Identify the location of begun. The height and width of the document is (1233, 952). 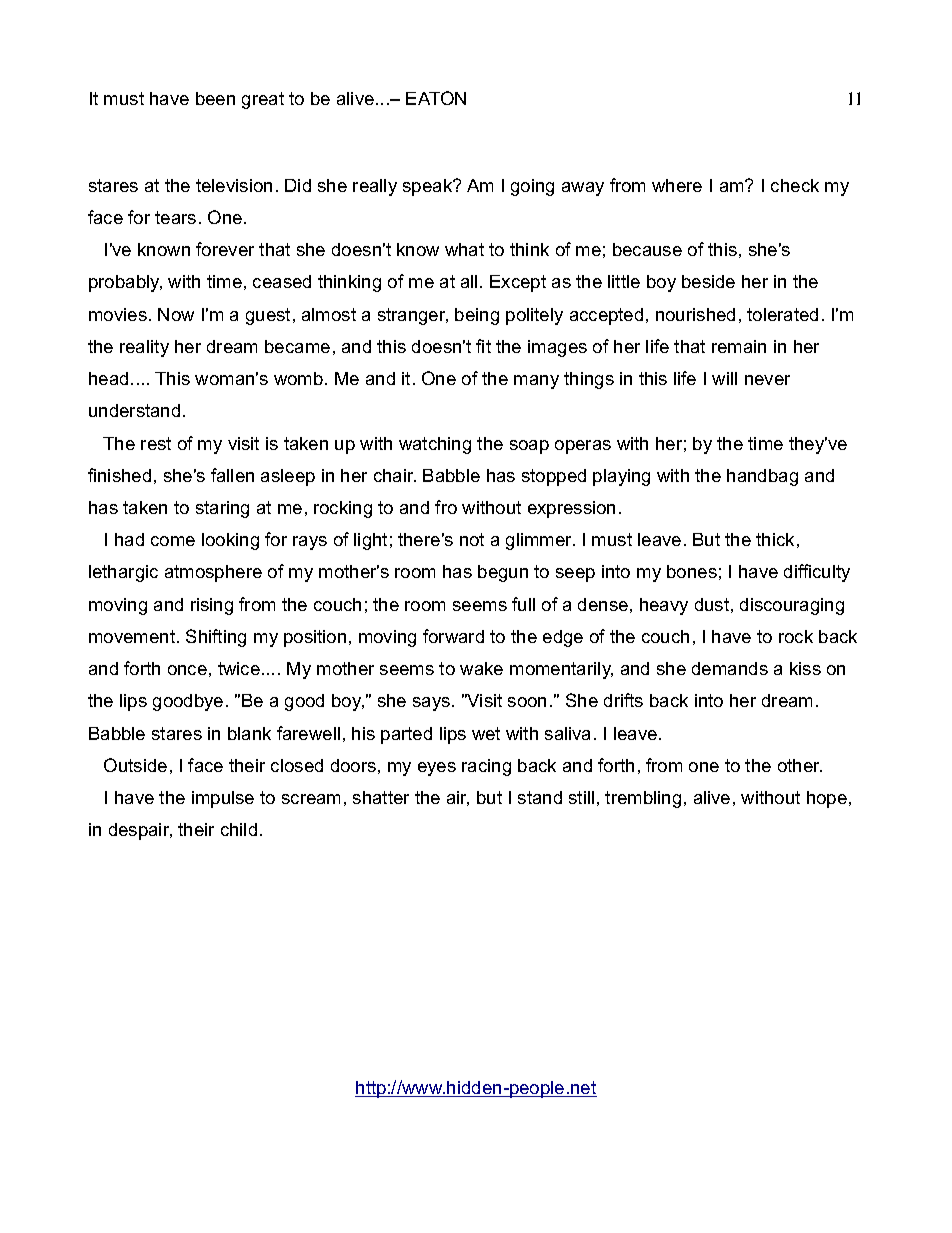
(503, 573).
